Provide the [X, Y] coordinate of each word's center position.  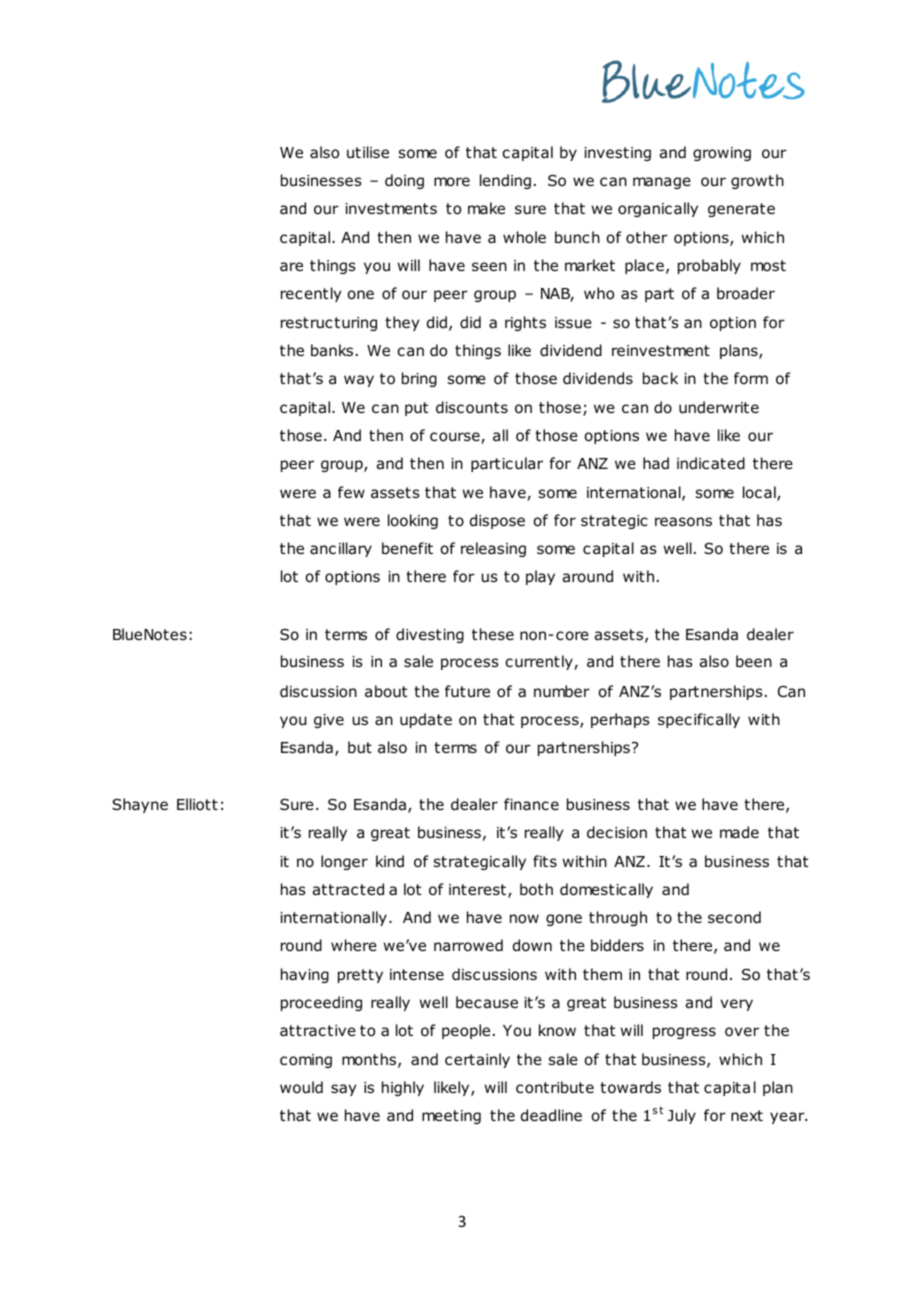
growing [722, 154]
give [329, 721]
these [493, 634]
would [301, 1087]
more [452, 182]
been [754, 661]
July [682, 1116]
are [291, 266]
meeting [451, 1117]
